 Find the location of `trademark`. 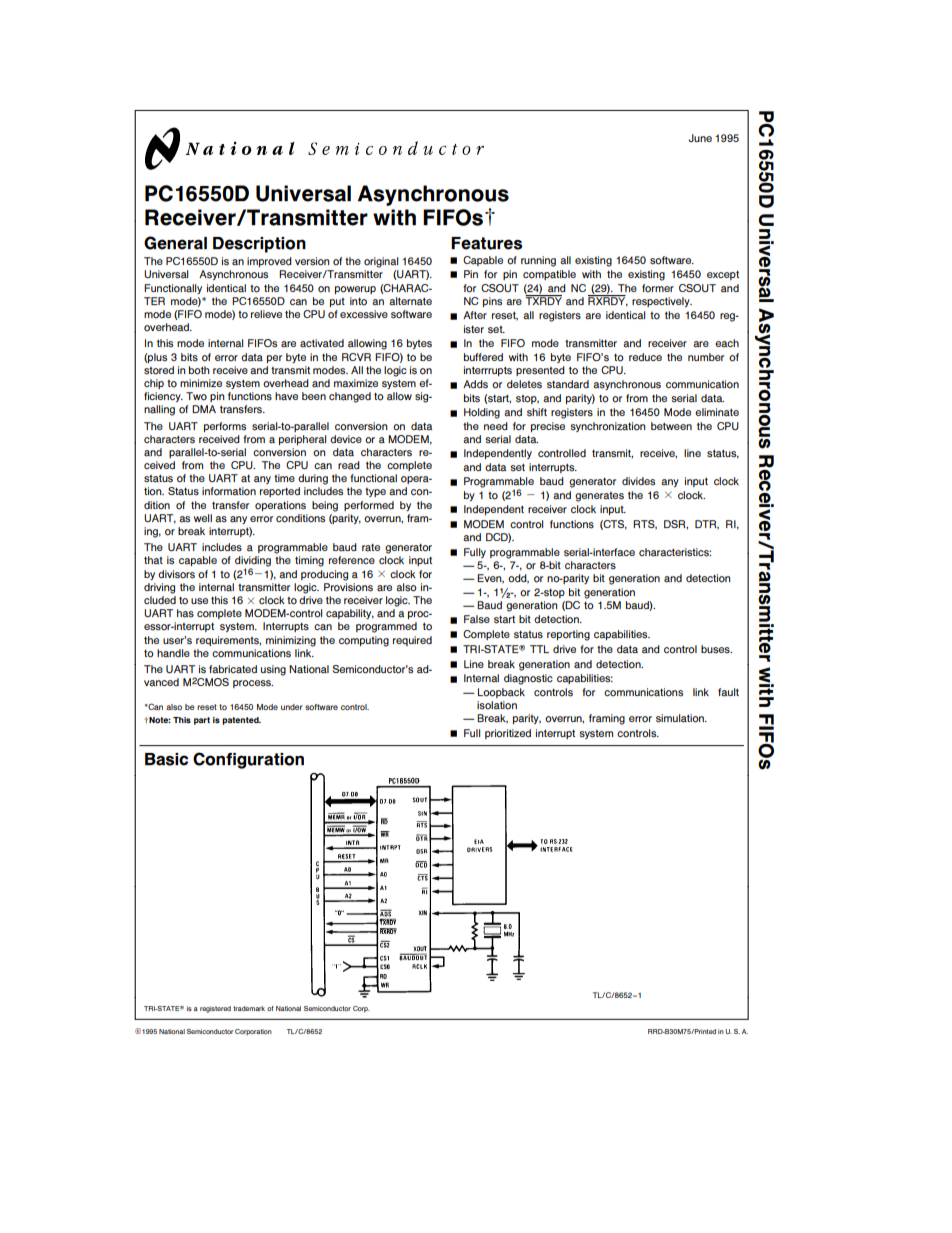

trademark is located at coordinates (249, 1008).
